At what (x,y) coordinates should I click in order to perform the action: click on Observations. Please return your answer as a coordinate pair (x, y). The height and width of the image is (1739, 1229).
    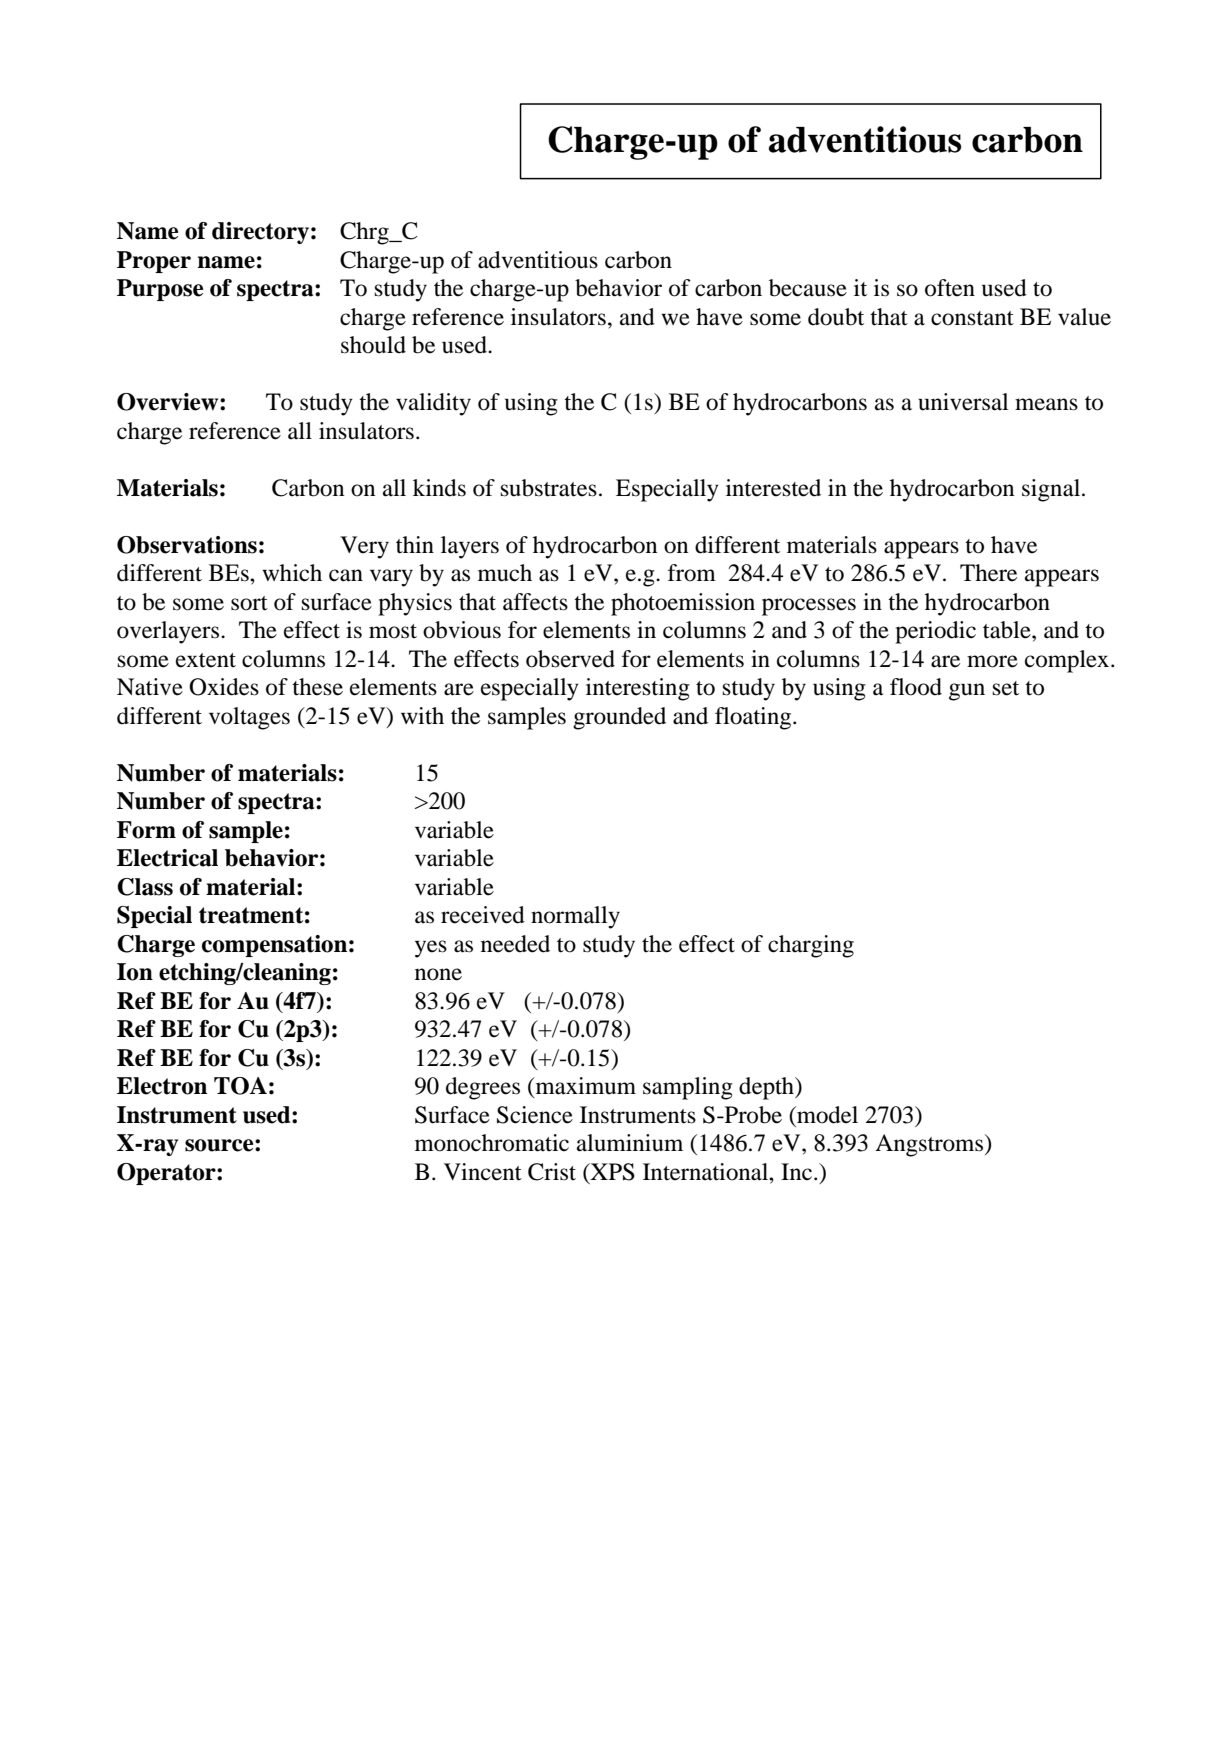
    Looking at the image, I should click on (187, 545).
